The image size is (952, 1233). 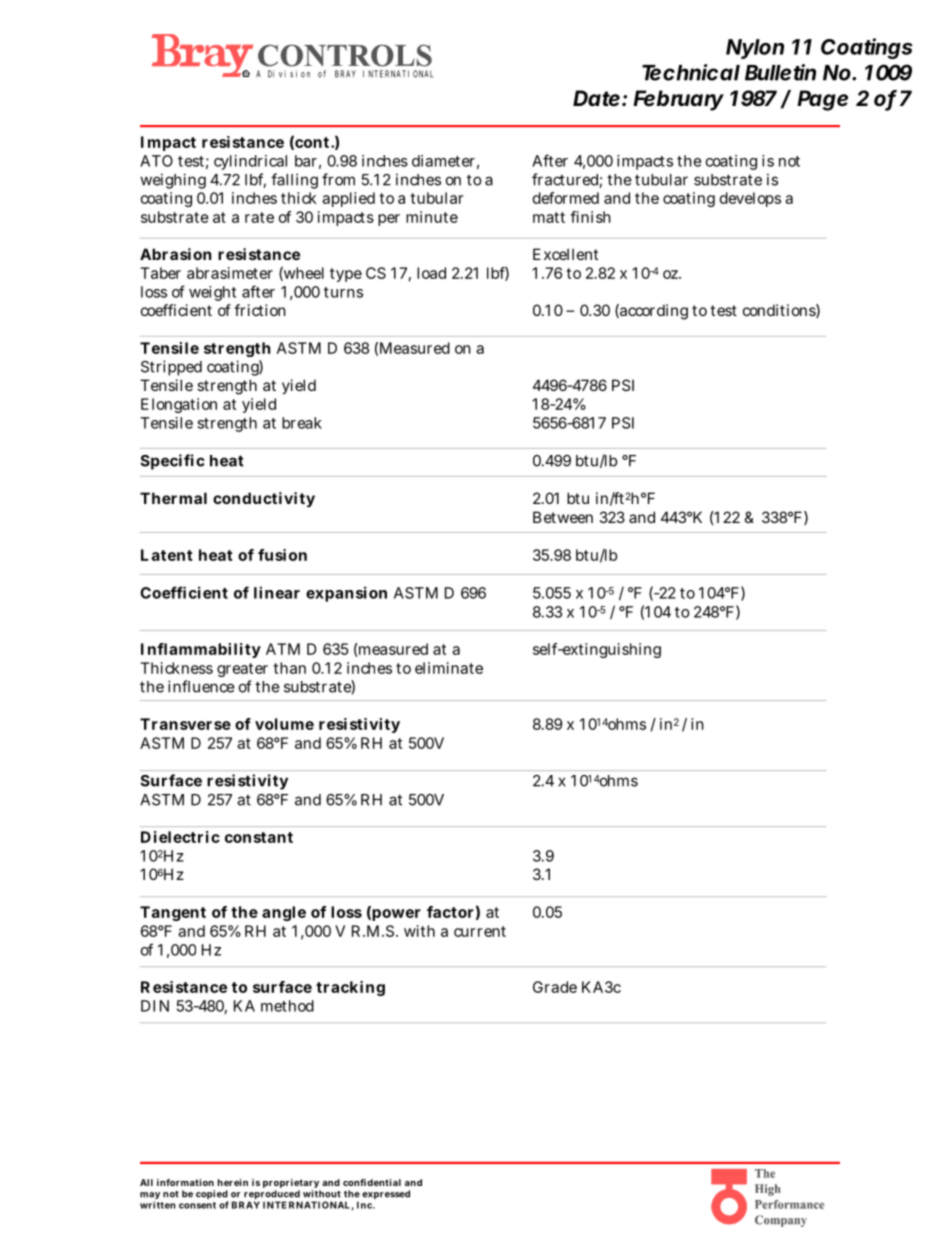 I want to click on Grade, so click(x=555, y=987).
